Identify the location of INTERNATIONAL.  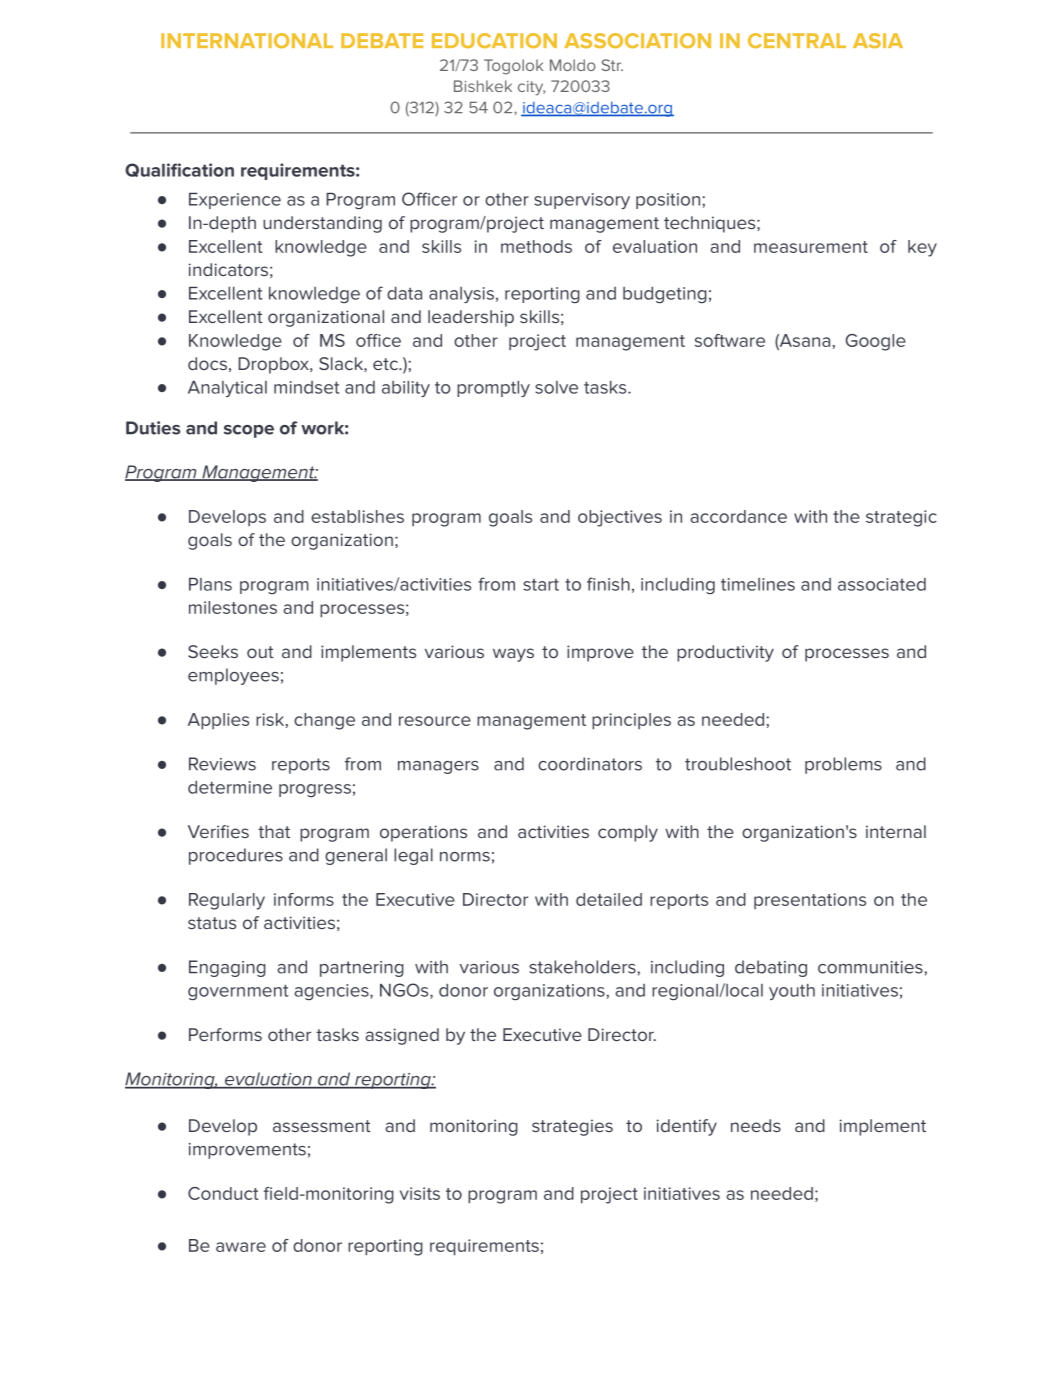
(247, 40).
